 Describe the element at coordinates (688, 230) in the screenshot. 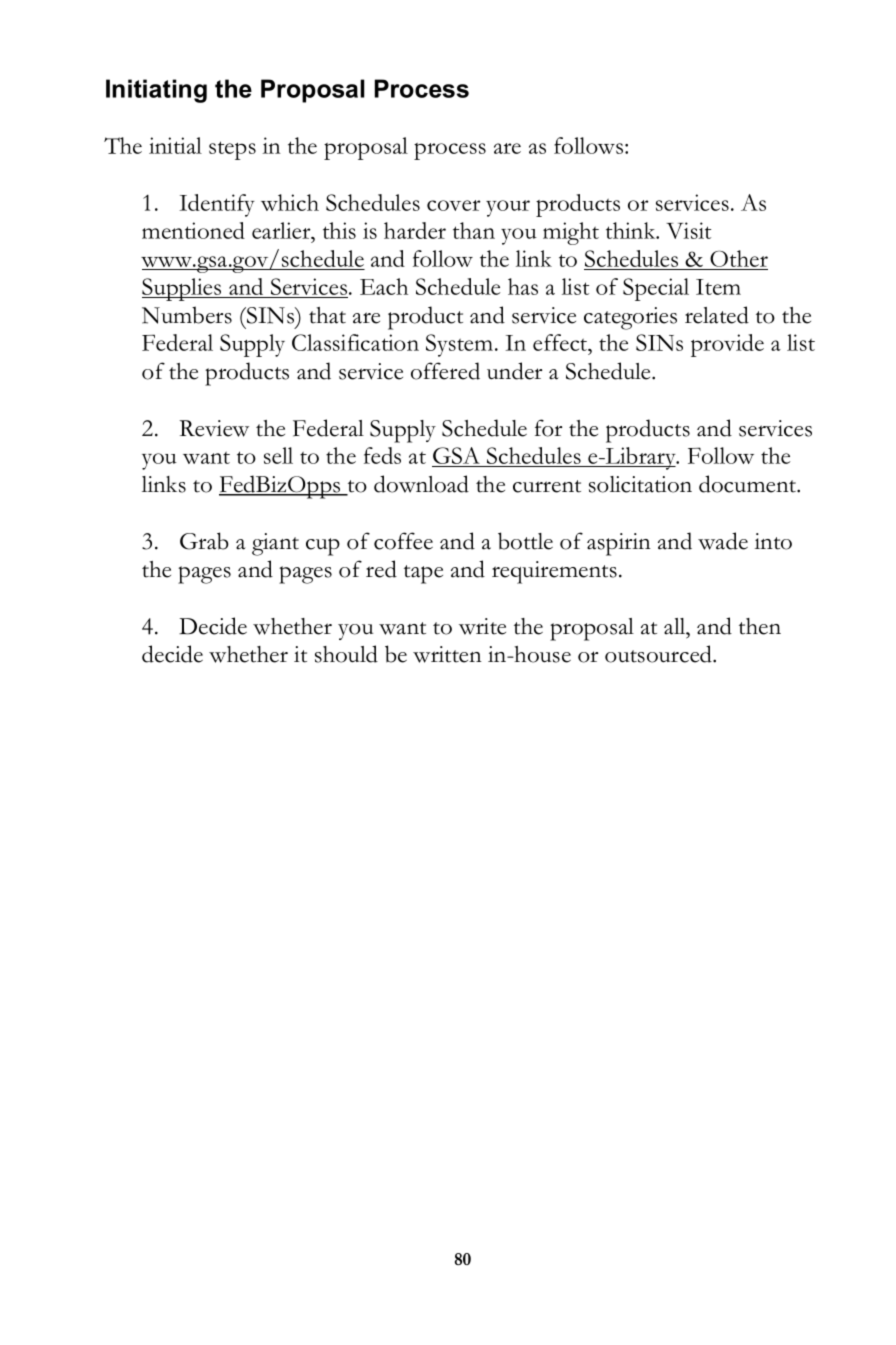

I see `Visit` at that location.
